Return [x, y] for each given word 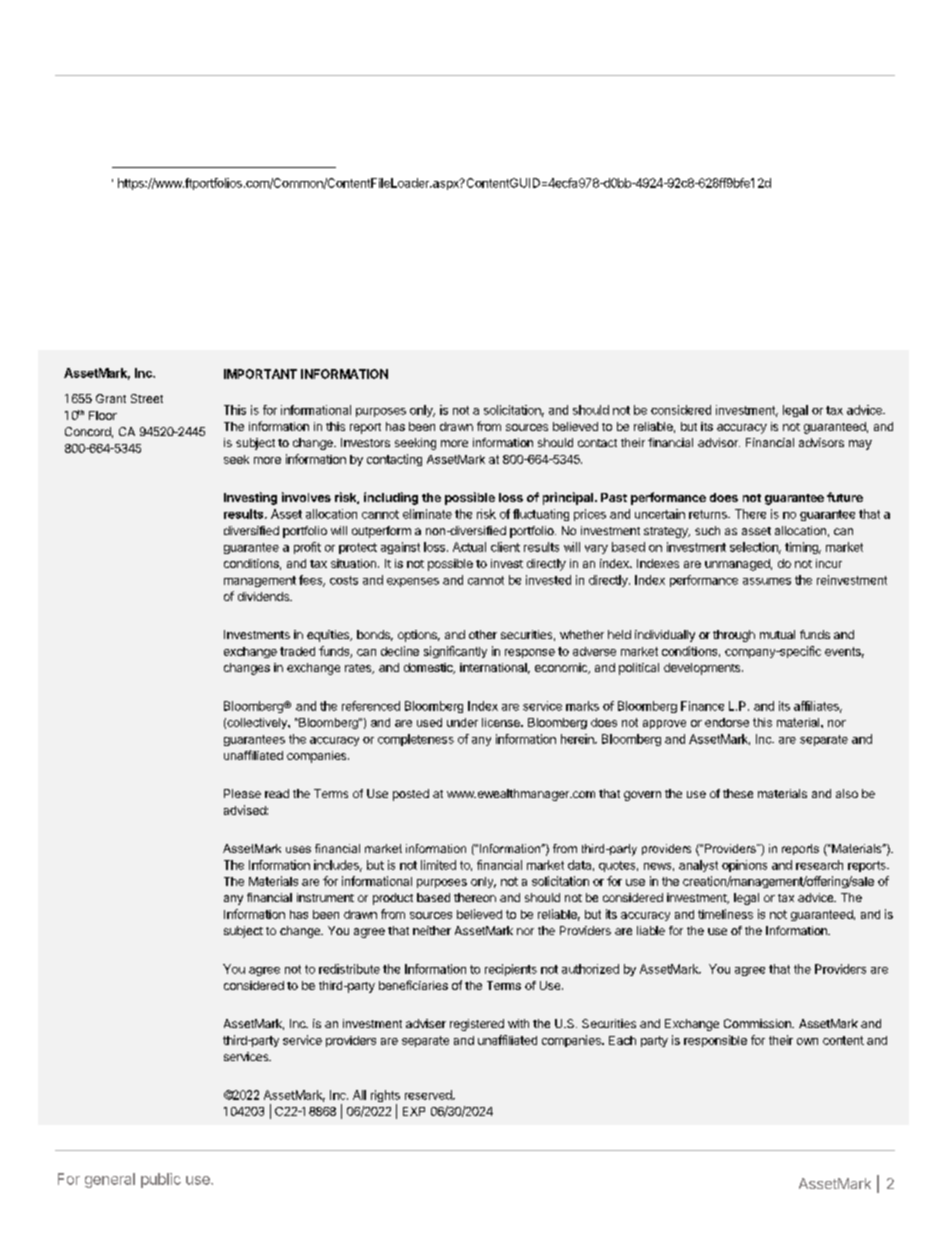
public [161, 1180]
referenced [371, 706]
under [462, 722]
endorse [727, 722]
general [110, 1180]
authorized [590, 969]
